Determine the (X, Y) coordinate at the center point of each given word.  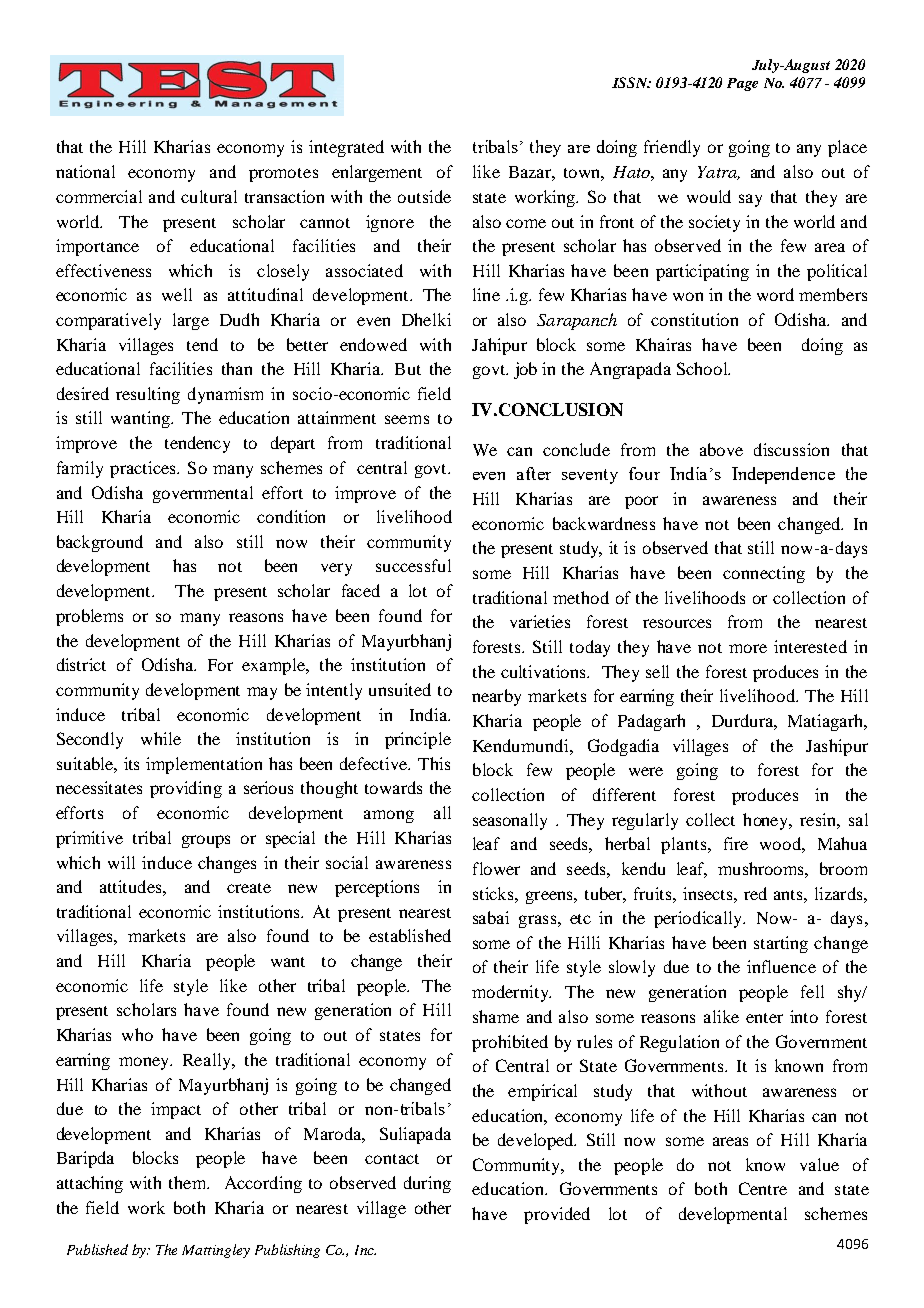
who (137, 1034)
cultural (209, 196)
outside (424, 196)
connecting (764, 574)
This (434, 763)
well (177, 294)
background (100, 543)
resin (819, 819)
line (486, 294)
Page (742, 84)
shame (496, 1016)
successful (413, 565)
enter (764, 1018)
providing (186, 789)
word (775, 294)
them (189, 1182)
